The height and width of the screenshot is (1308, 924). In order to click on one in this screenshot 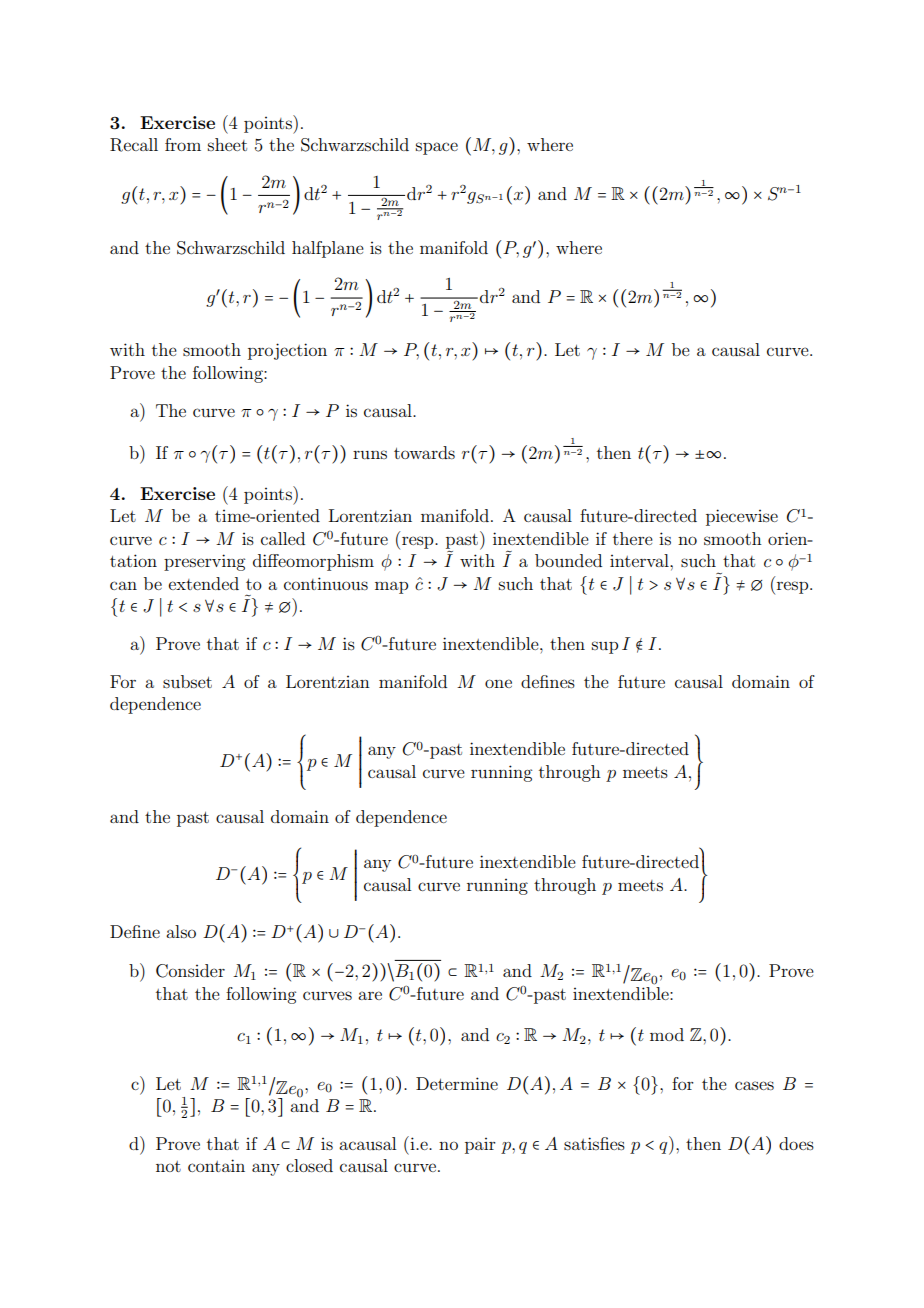, I will do `click(498, 683)`.
